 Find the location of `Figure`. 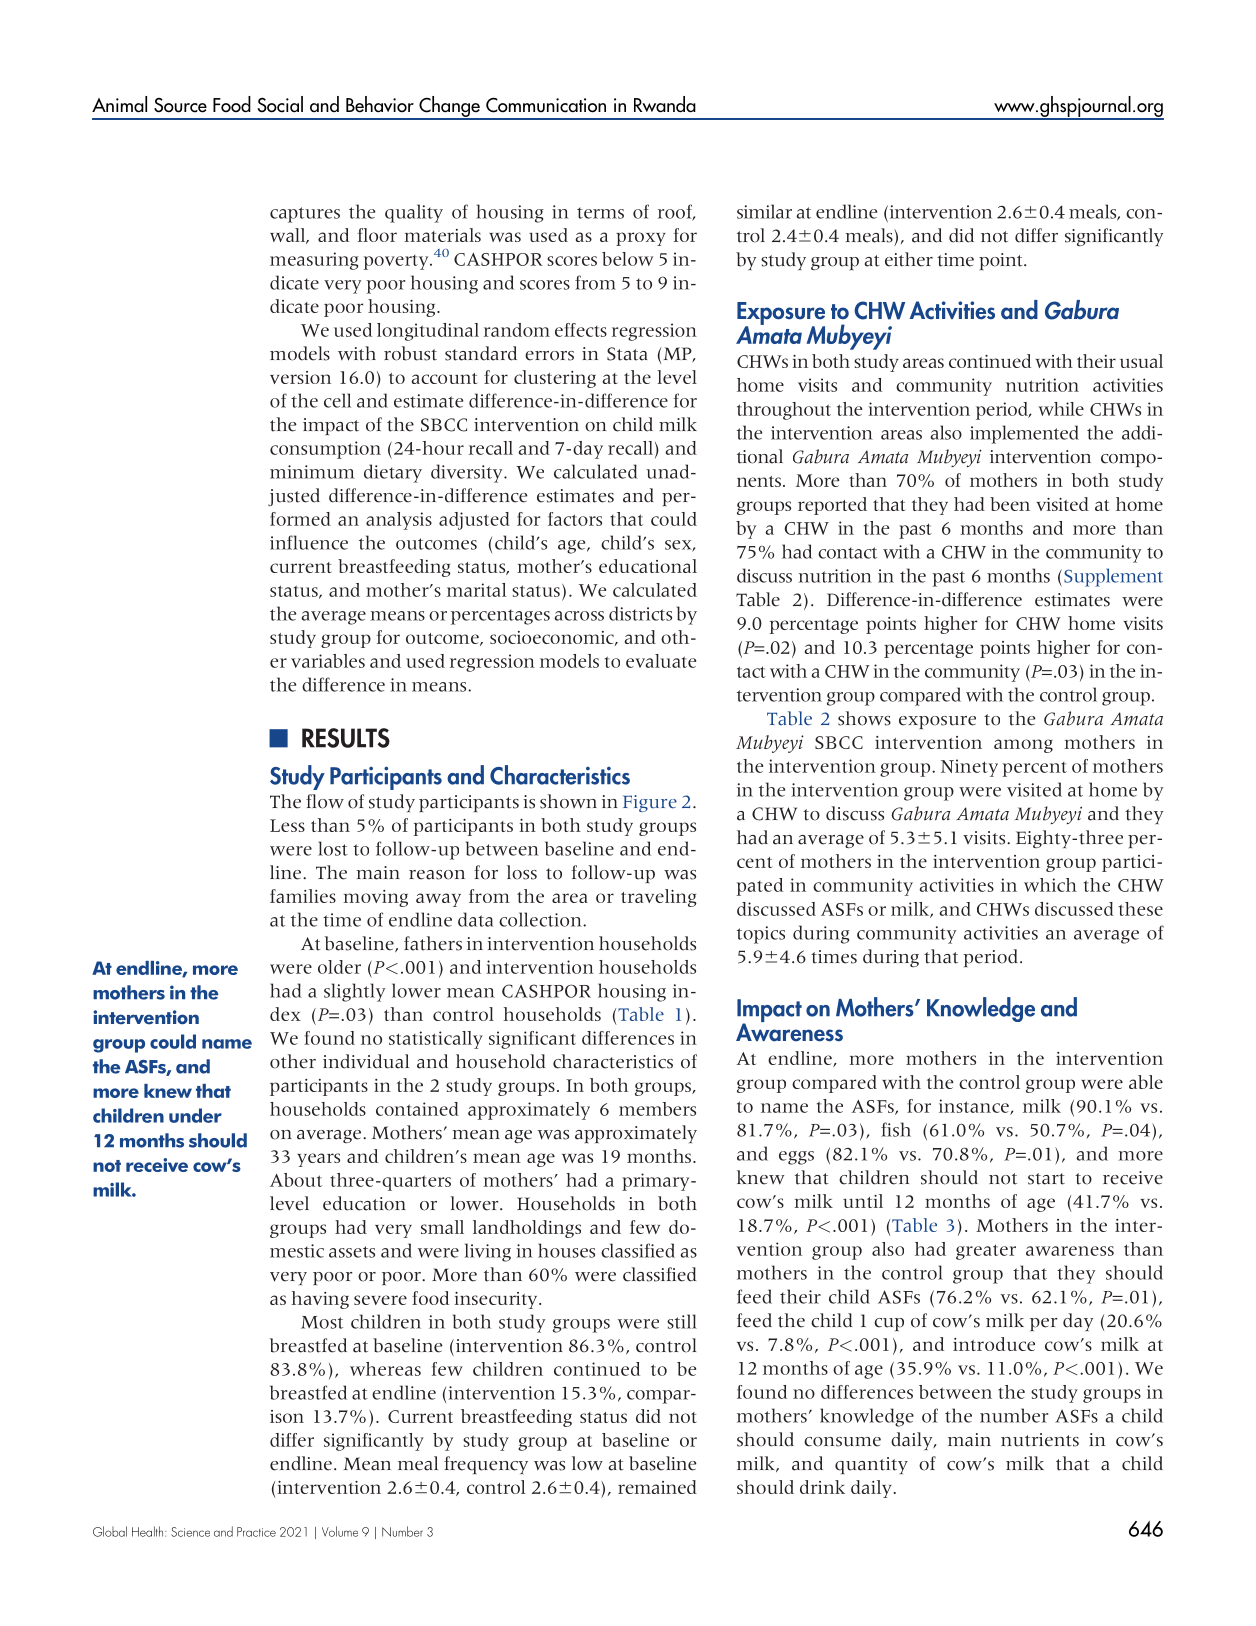

Figure is located at coordinates (650, 803).
